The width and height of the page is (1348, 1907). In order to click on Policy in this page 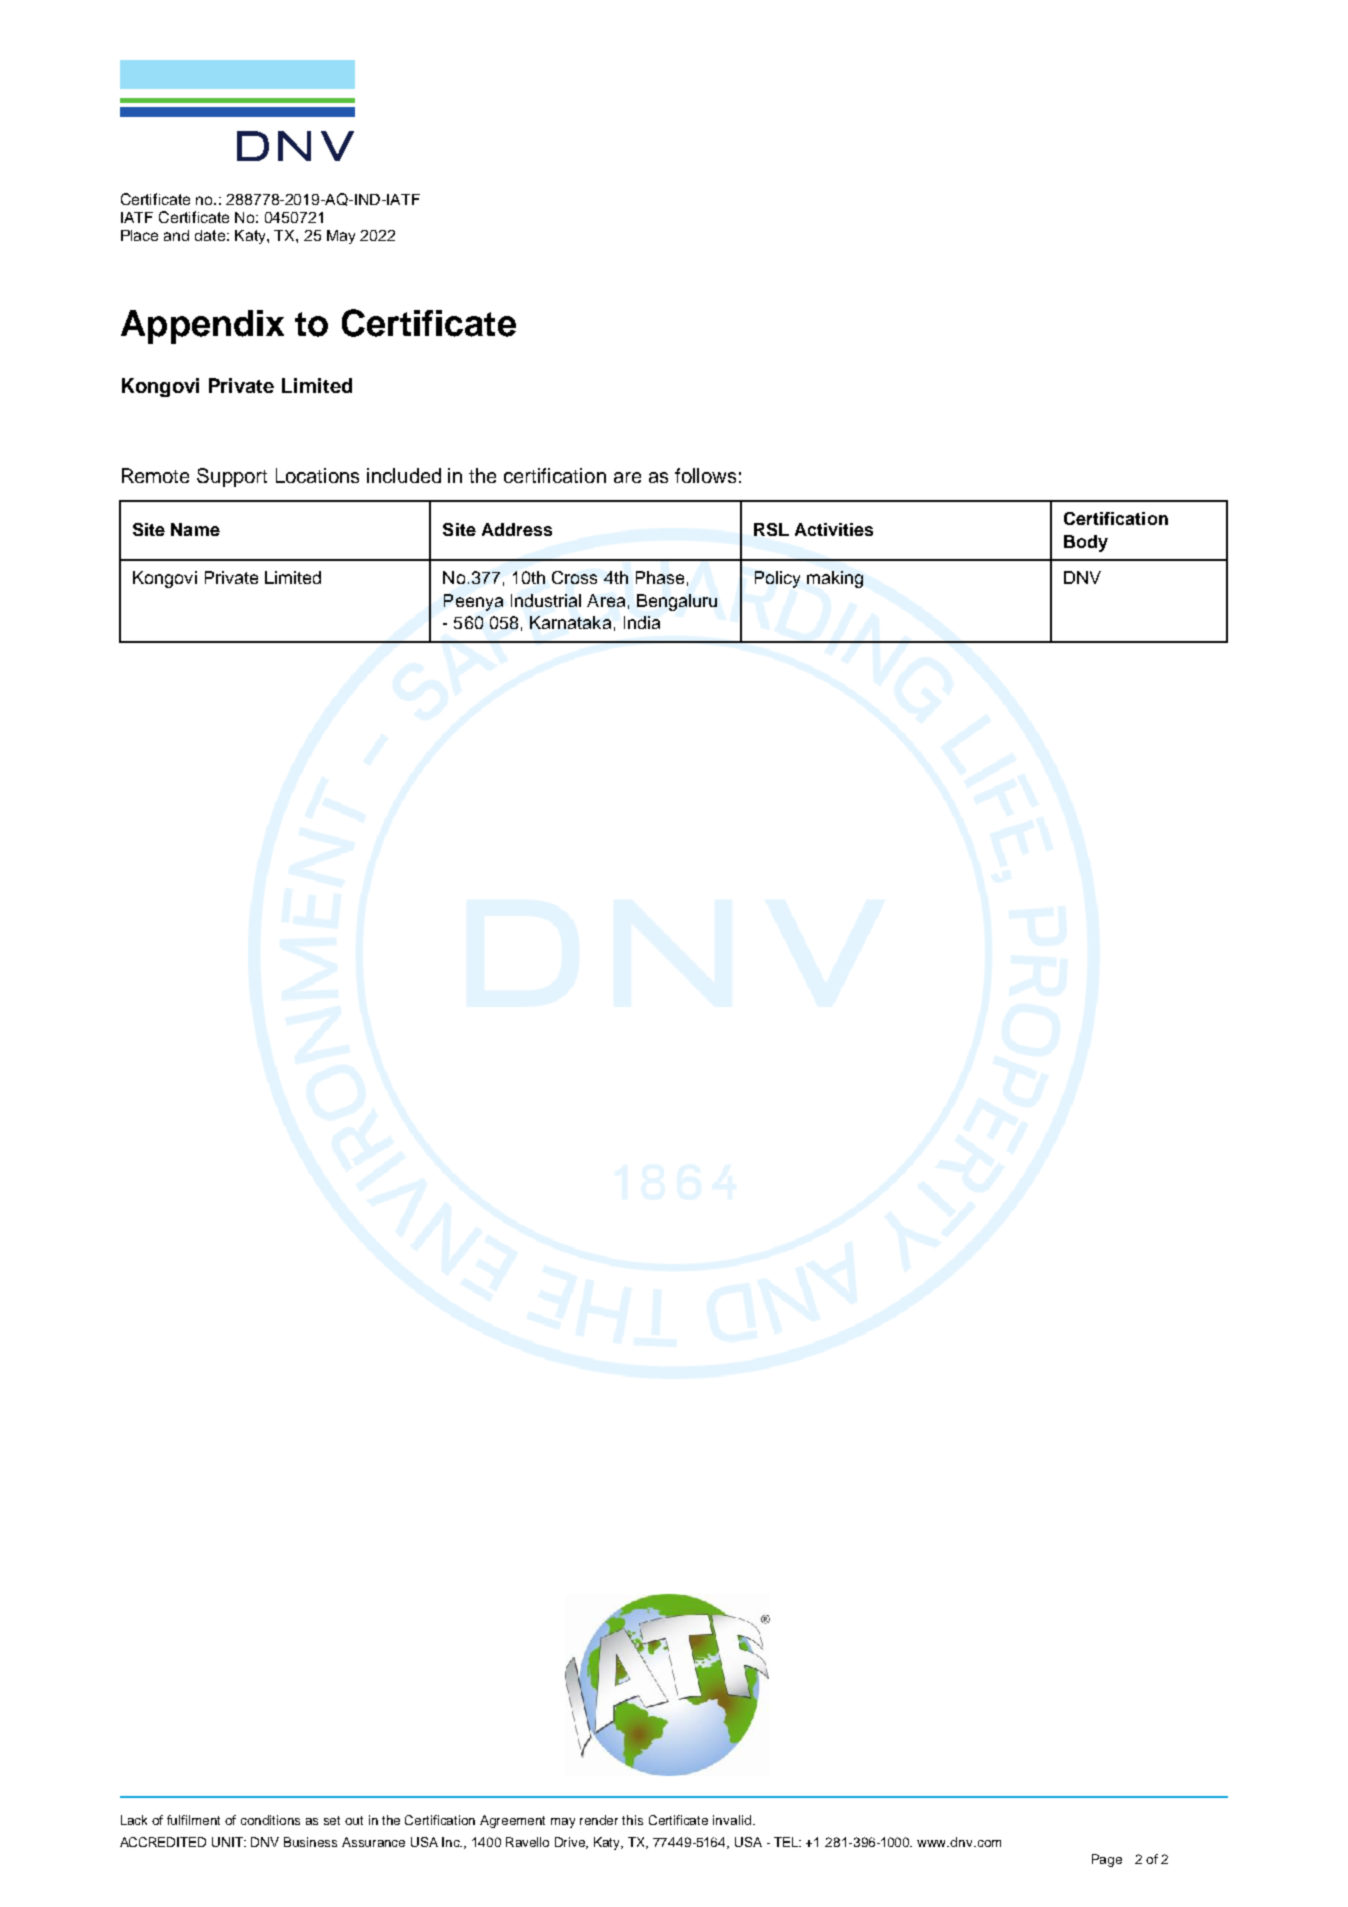, I will do `click(777, 579)`.
